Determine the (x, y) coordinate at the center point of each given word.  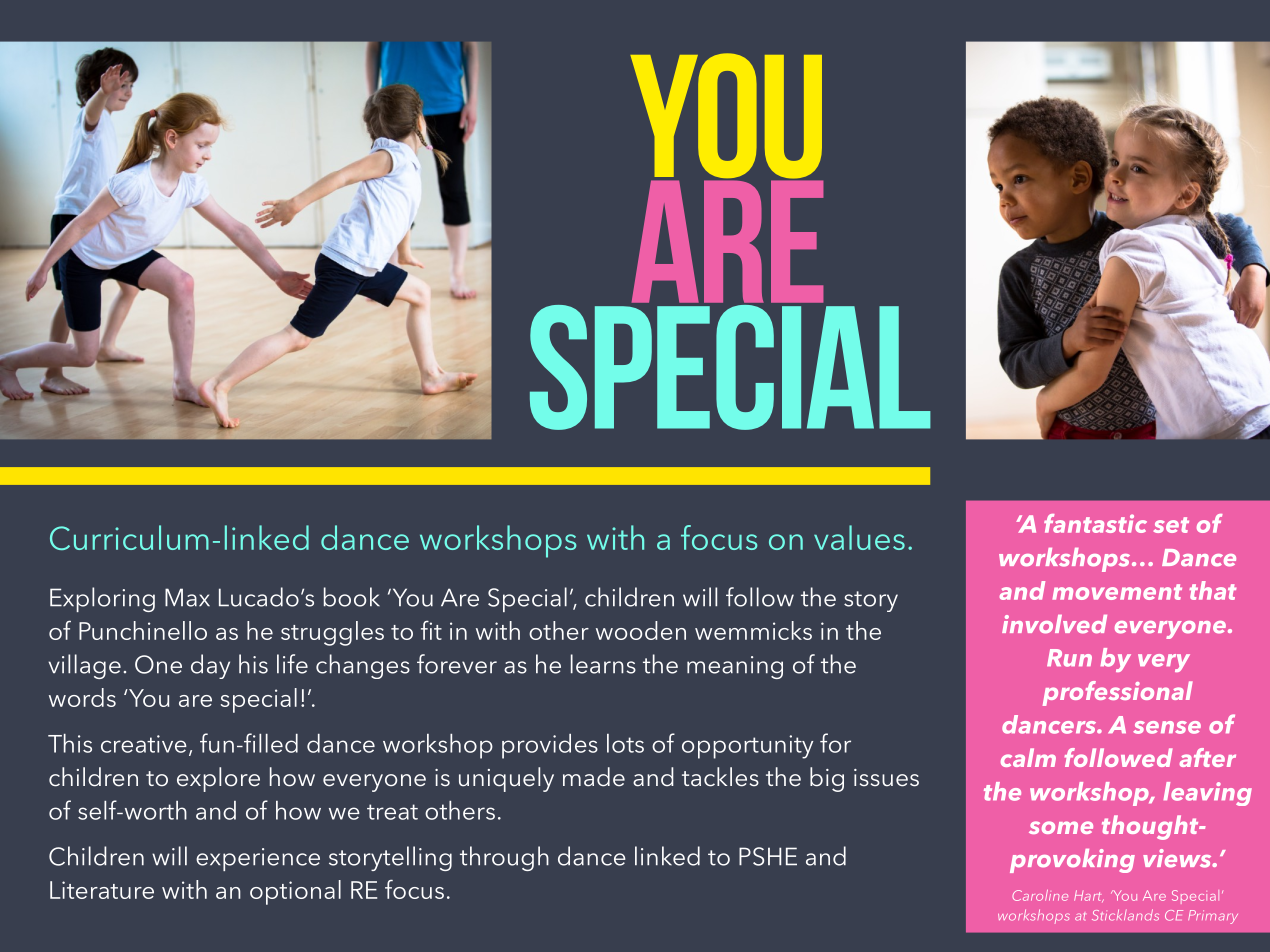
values (859, 537)
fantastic (1095, 523)
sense (1167, 727)
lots (625, 743)
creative (144, 744)
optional (295, 892)
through (504, 858)
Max (187, 597)
